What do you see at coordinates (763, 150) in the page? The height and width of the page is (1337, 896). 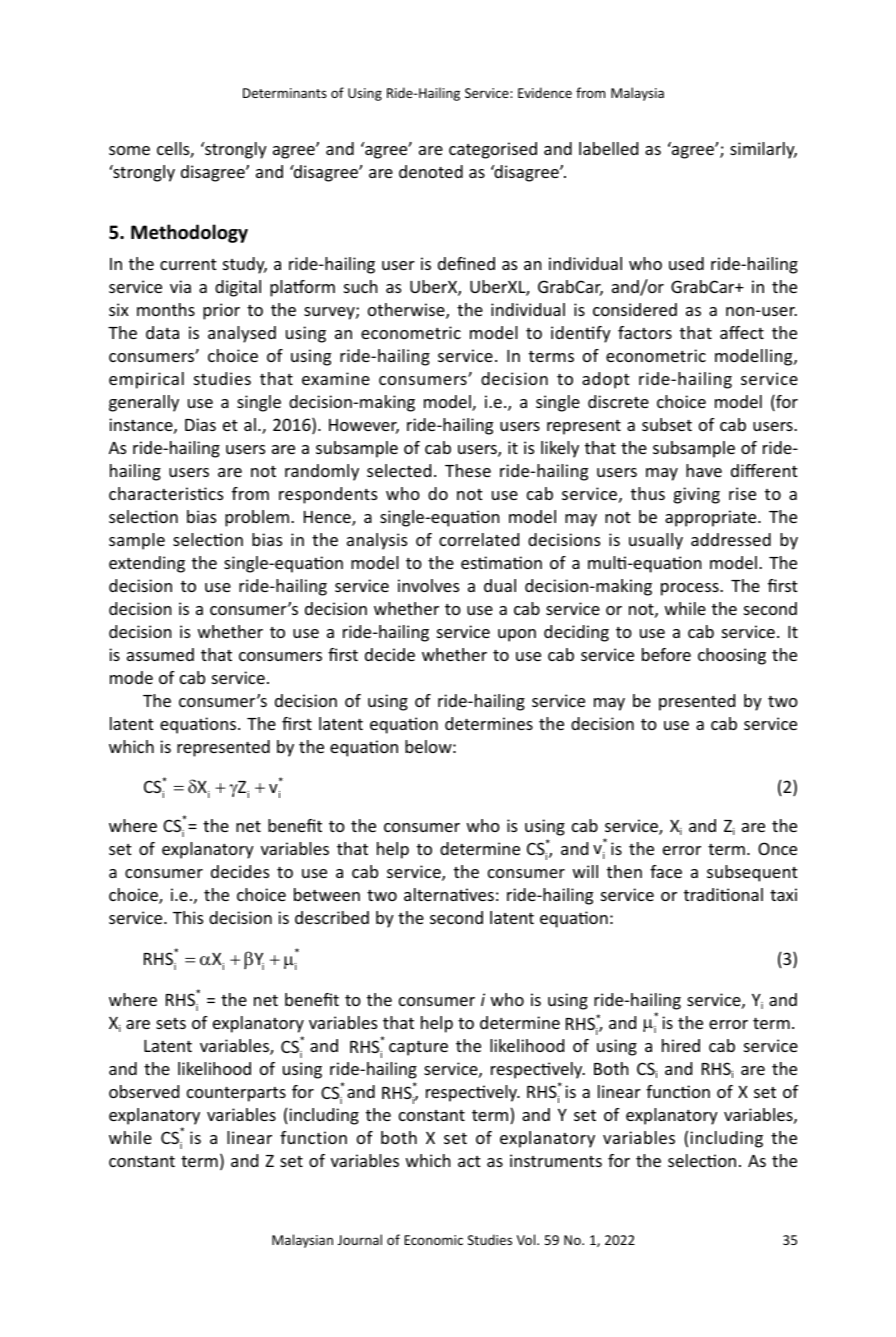 I see `similarly` at bounding box center [763, 150].
